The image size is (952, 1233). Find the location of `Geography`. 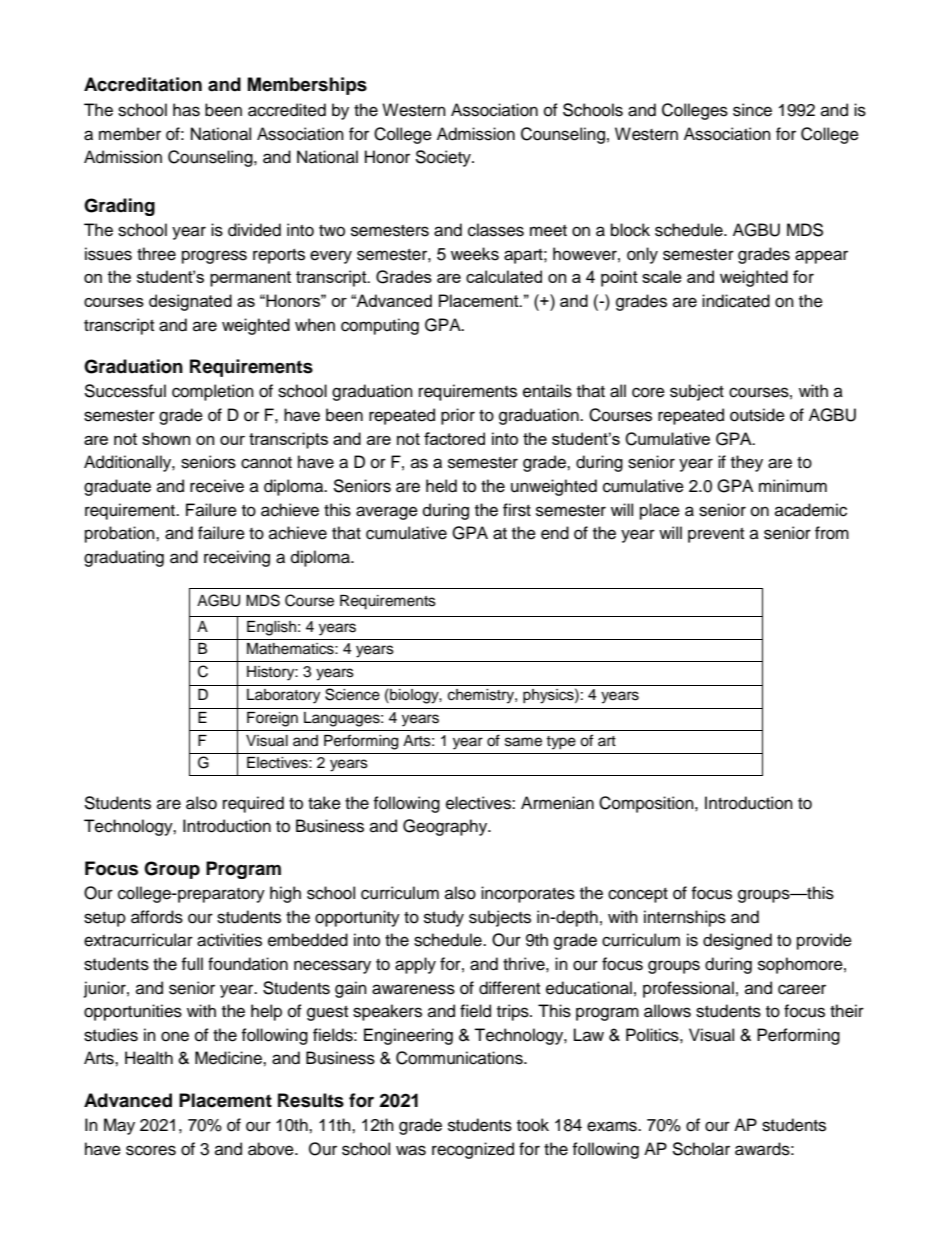

Geography is located at coordinates (446, 827).
